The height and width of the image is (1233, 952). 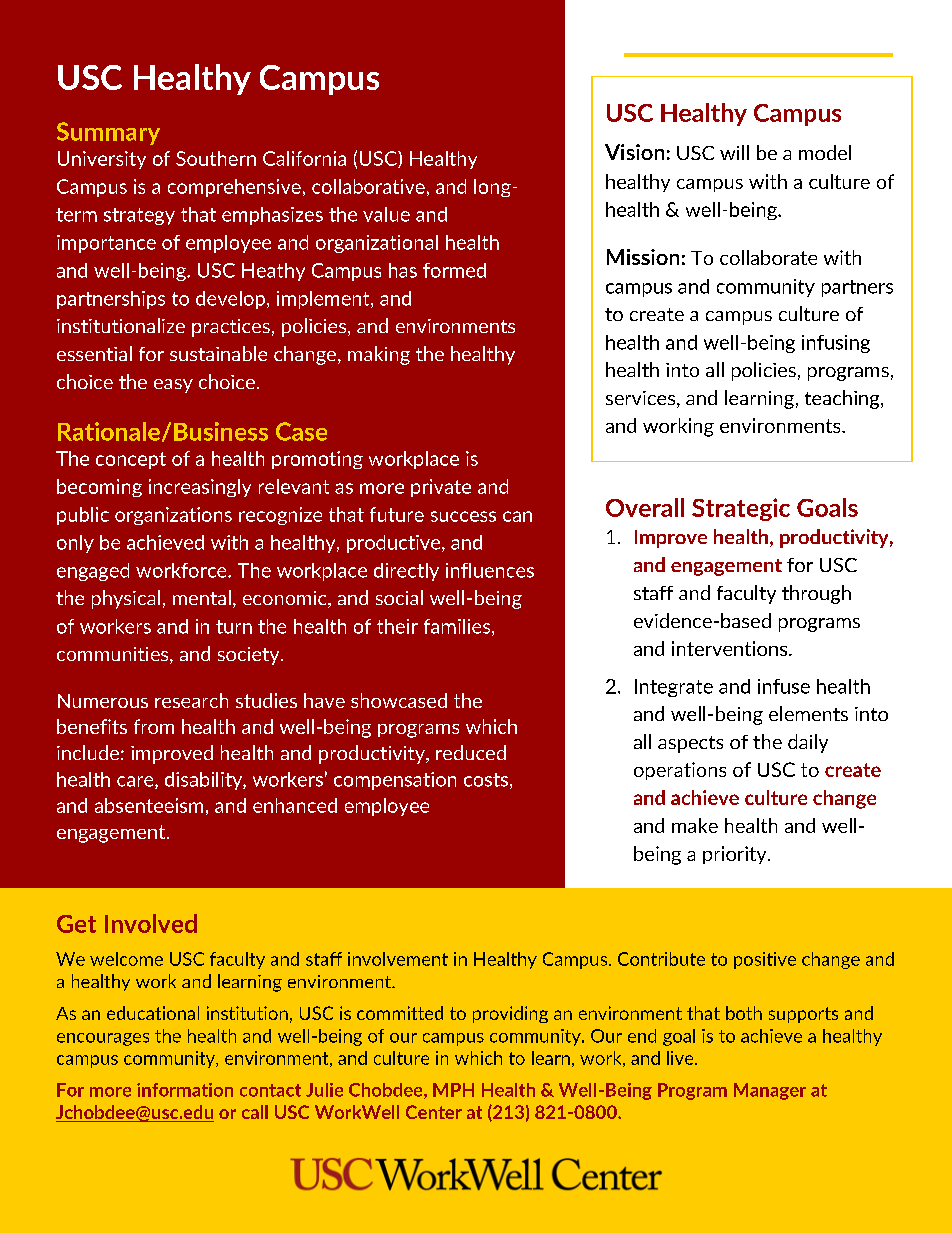 I want to click on collaborative, so click(x=368, y=186).
